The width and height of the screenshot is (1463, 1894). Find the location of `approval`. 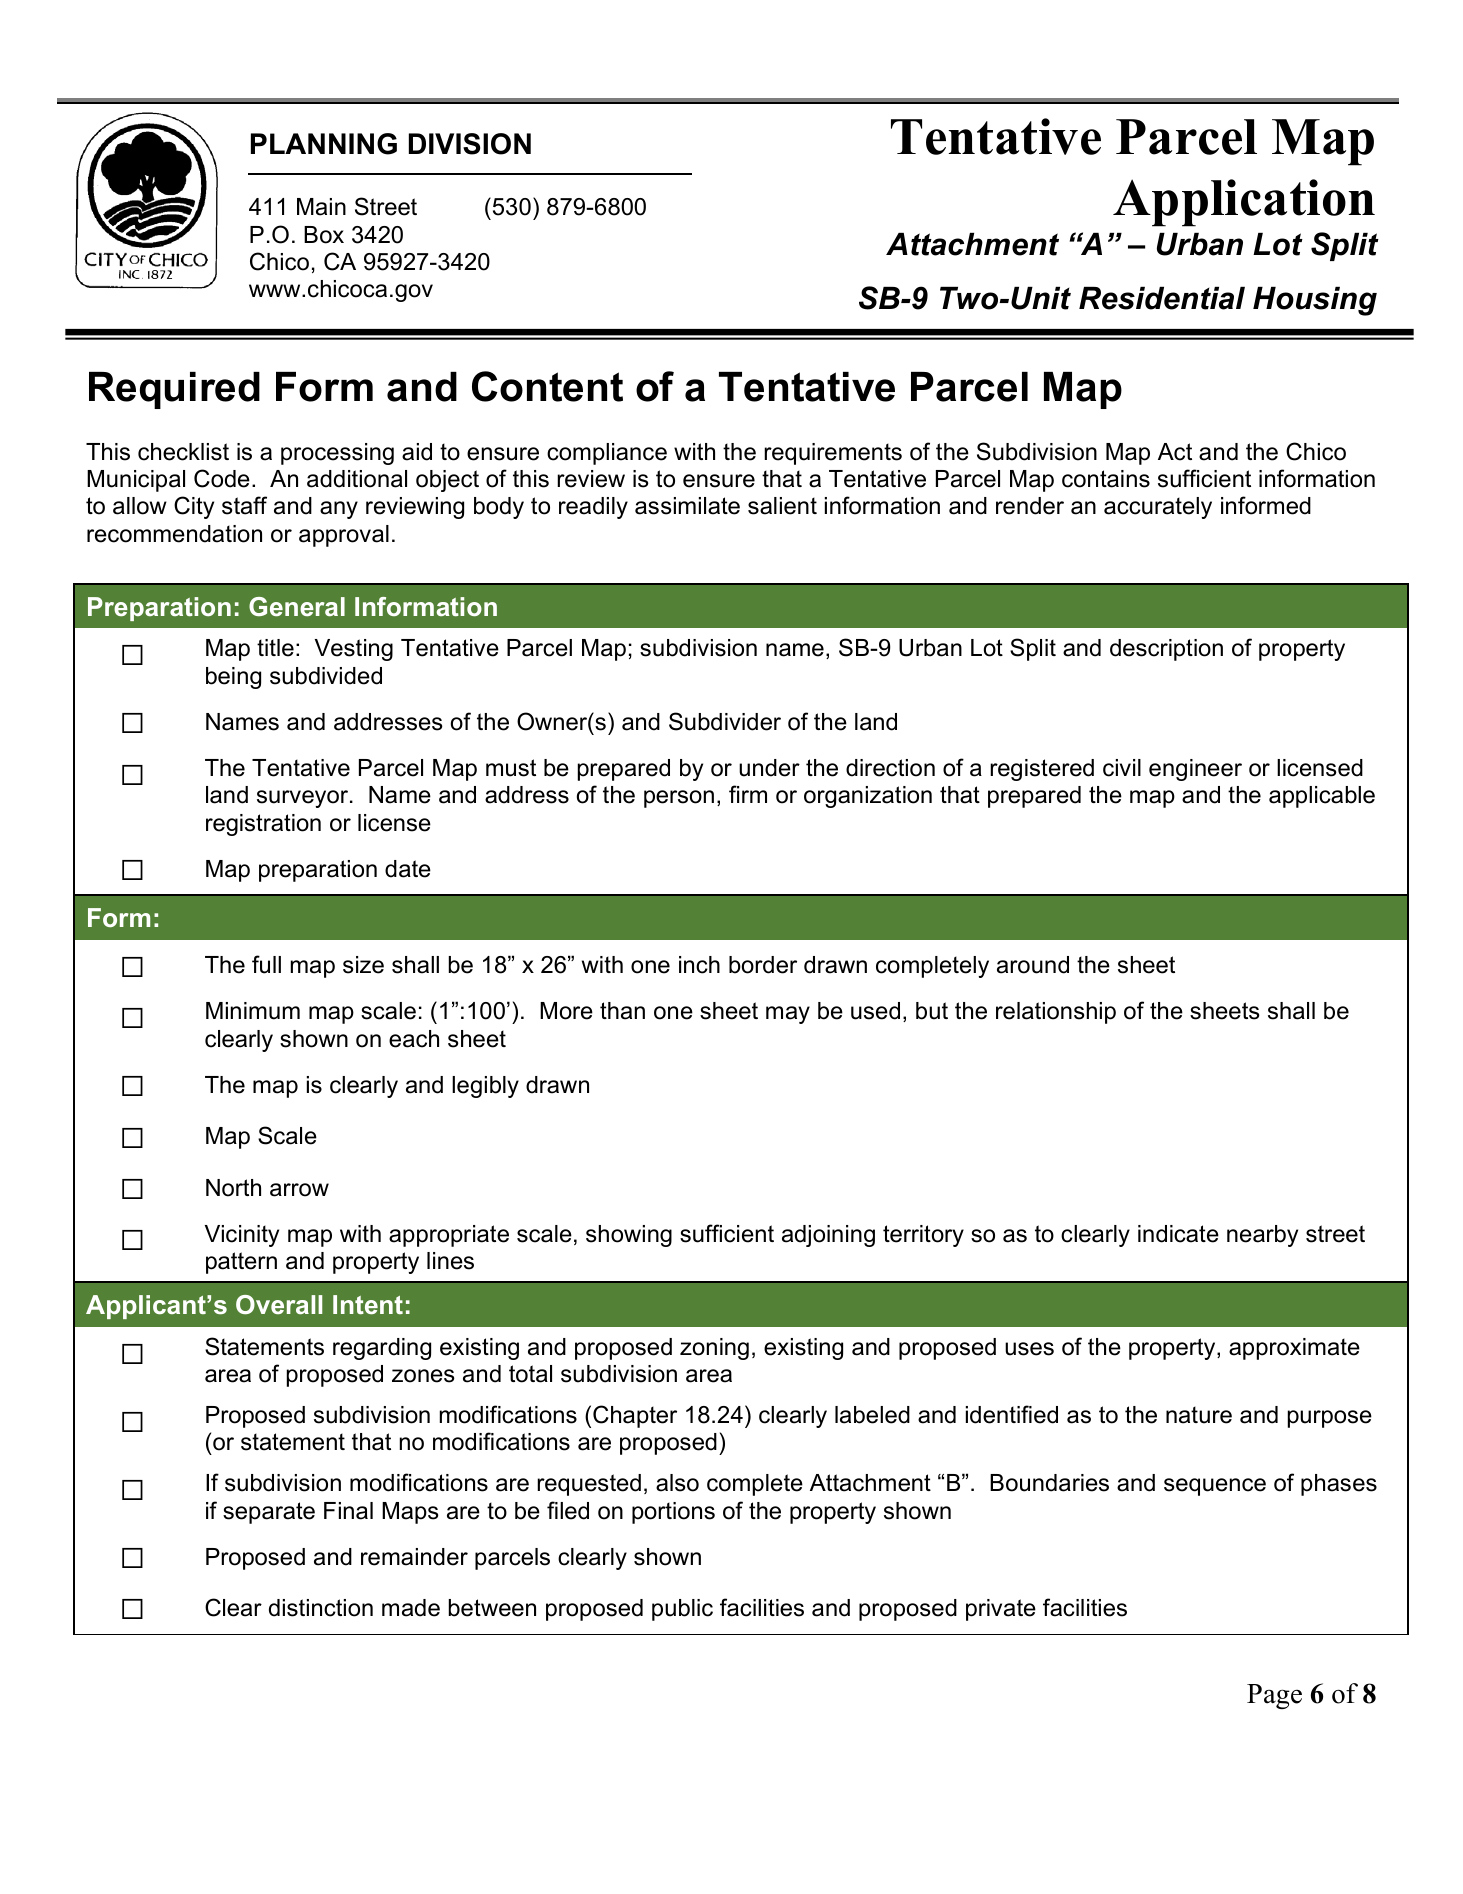

approval is located at coordinates (344, 536).
